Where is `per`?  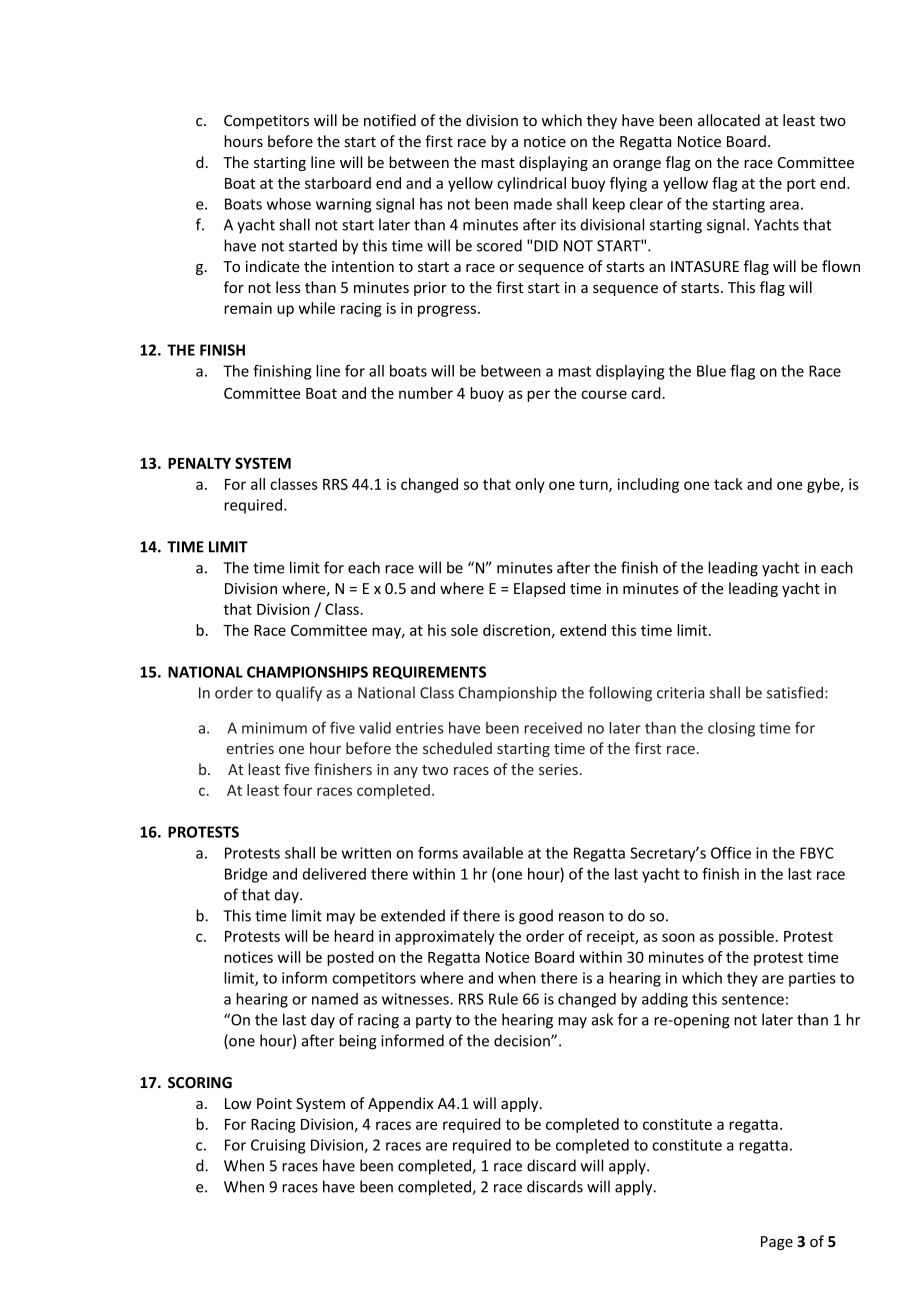
per is located at coordinates (538, 396).
